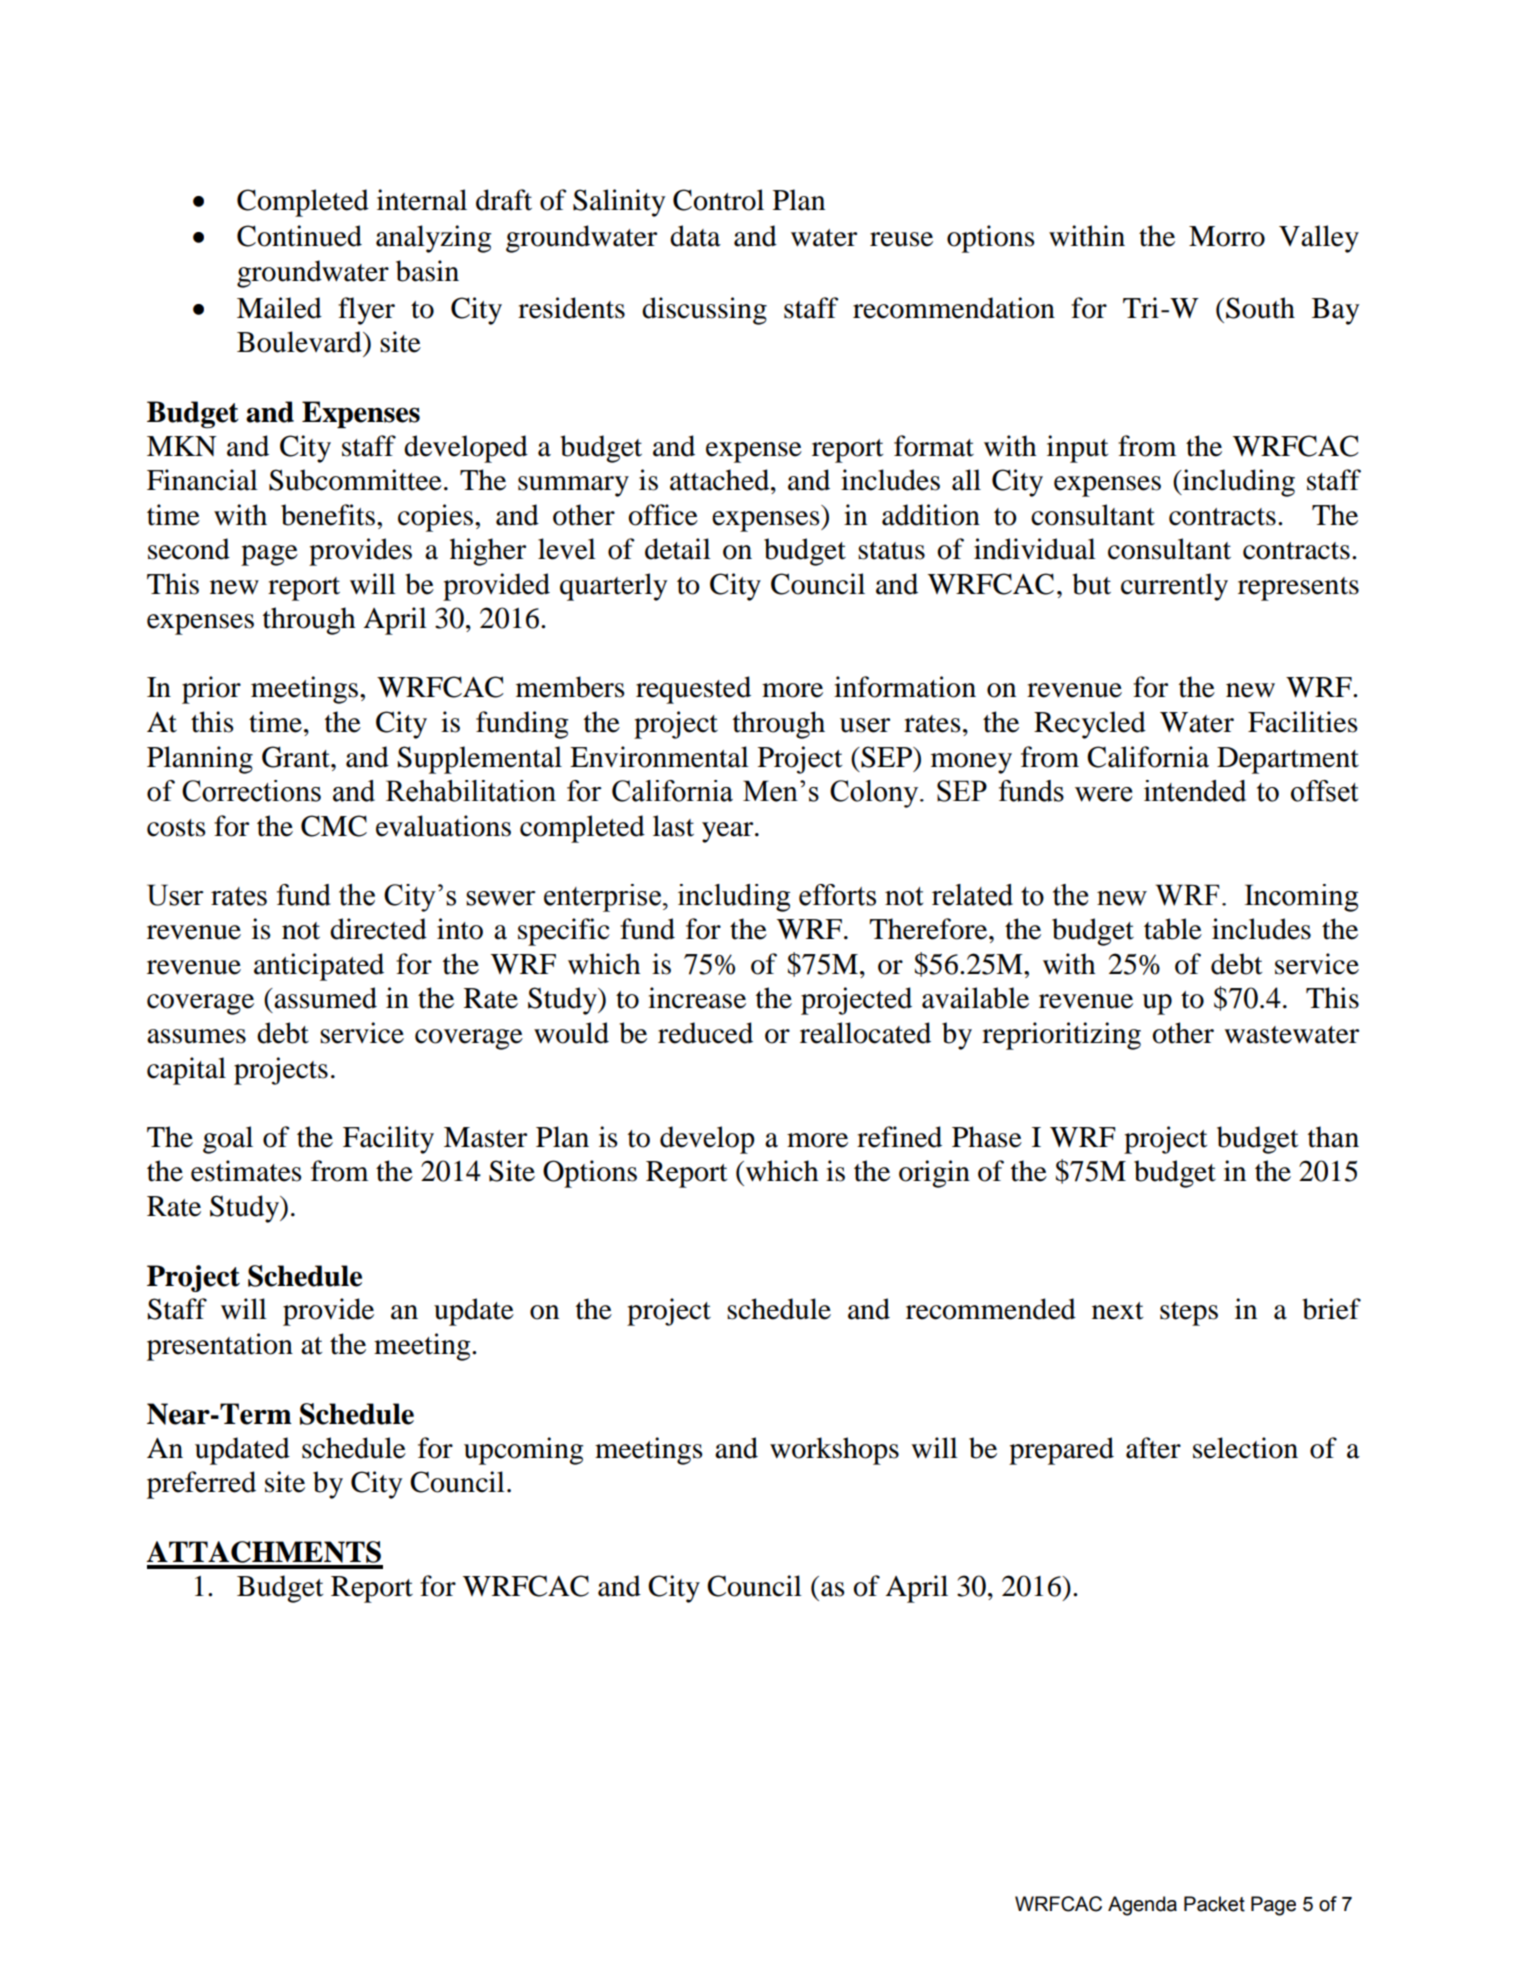  Describe the element at coordinates (523, 1451) in the screenshot. I see `upcoming` at that location.
